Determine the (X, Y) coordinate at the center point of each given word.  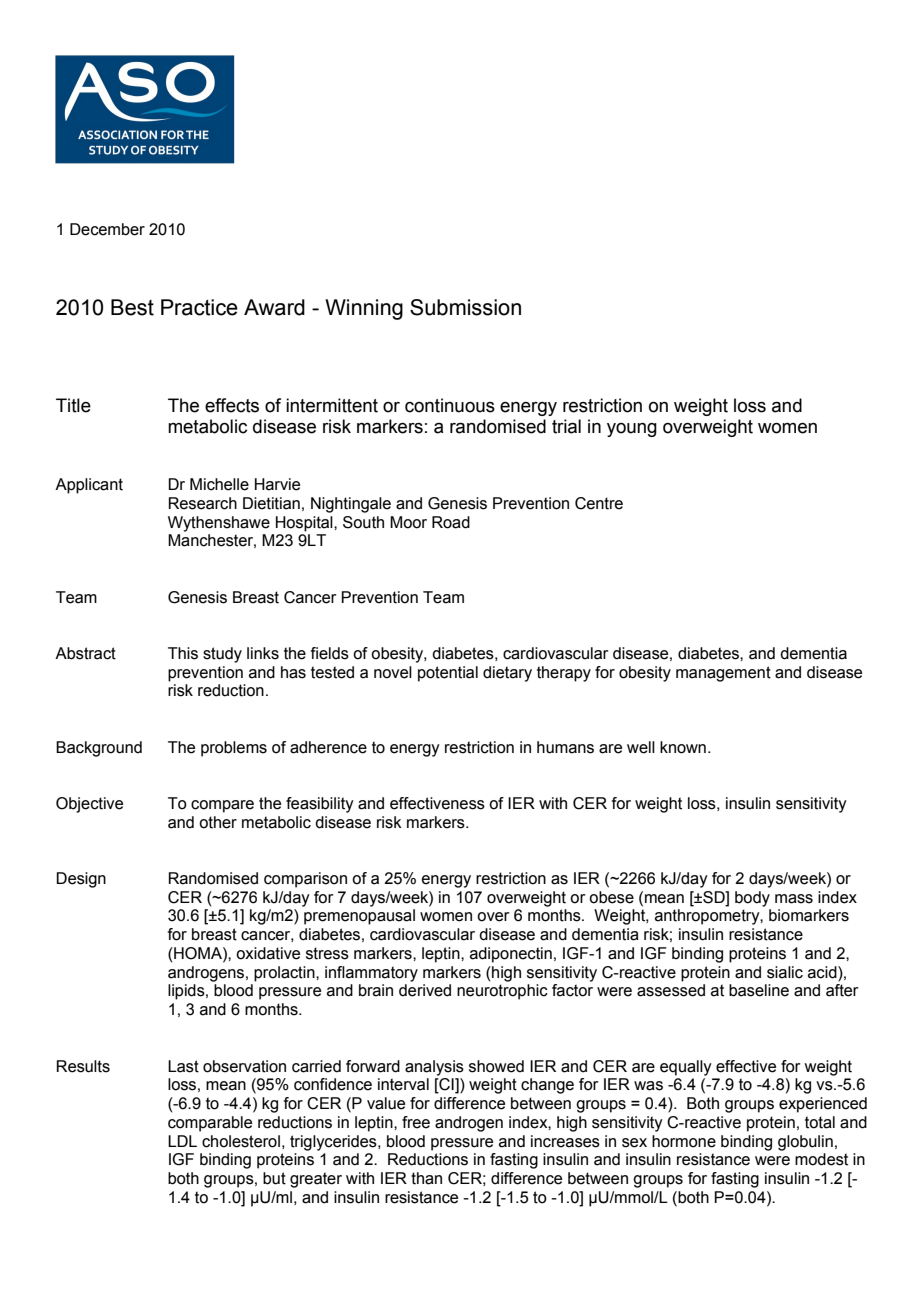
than (426, 1178)
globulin (805, 1143)
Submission (465, 307)
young (632, 430)
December (107, 229)
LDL (182, 1141)
